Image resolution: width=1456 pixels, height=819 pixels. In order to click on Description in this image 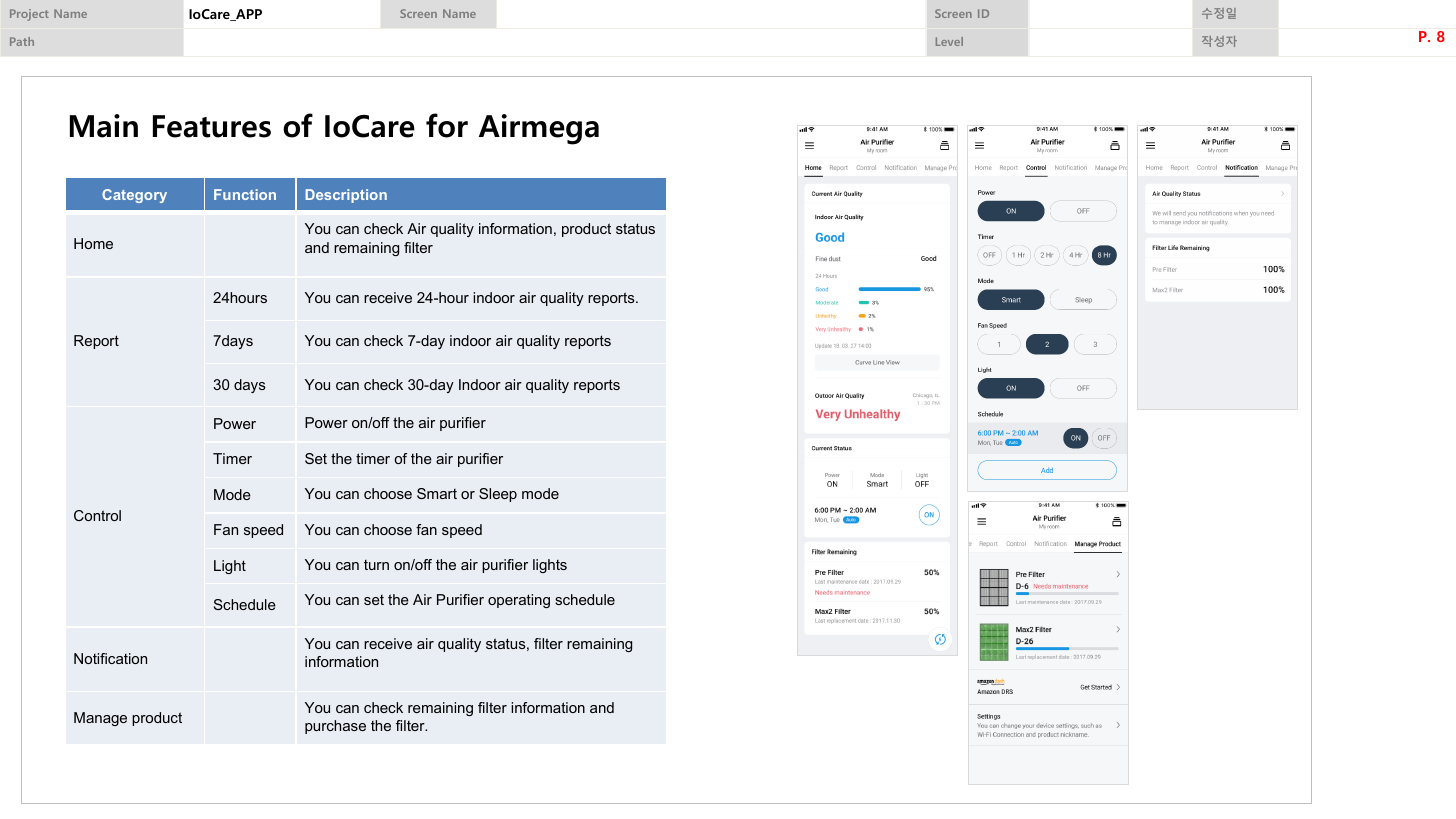, I will do `click(346, 196)`.
